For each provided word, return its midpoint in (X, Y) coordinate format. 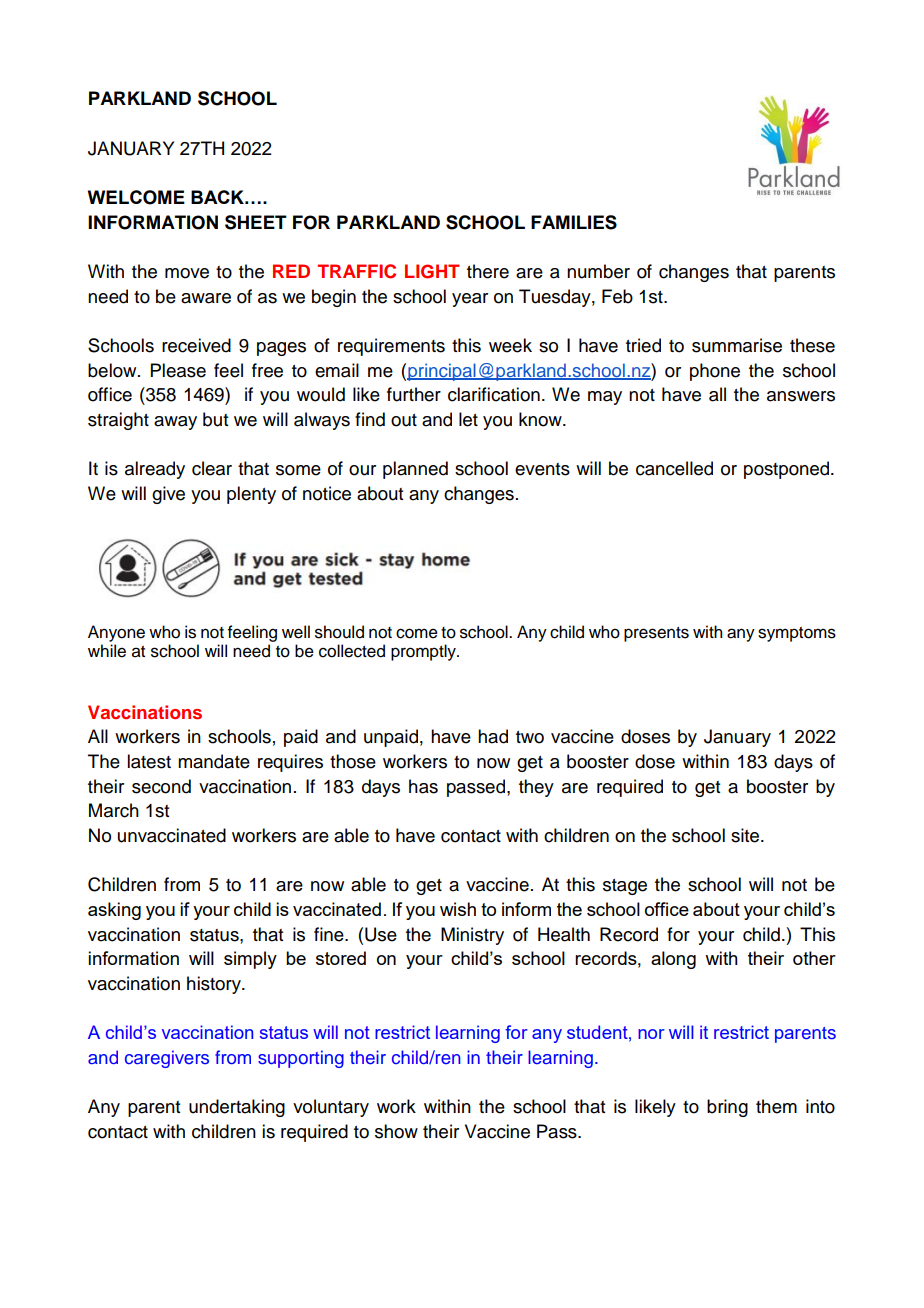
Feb (617, 296)
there (488, 271)
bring (727, 1108)
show (396, 1131)
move (187, 273)
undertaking (237, 1108)
